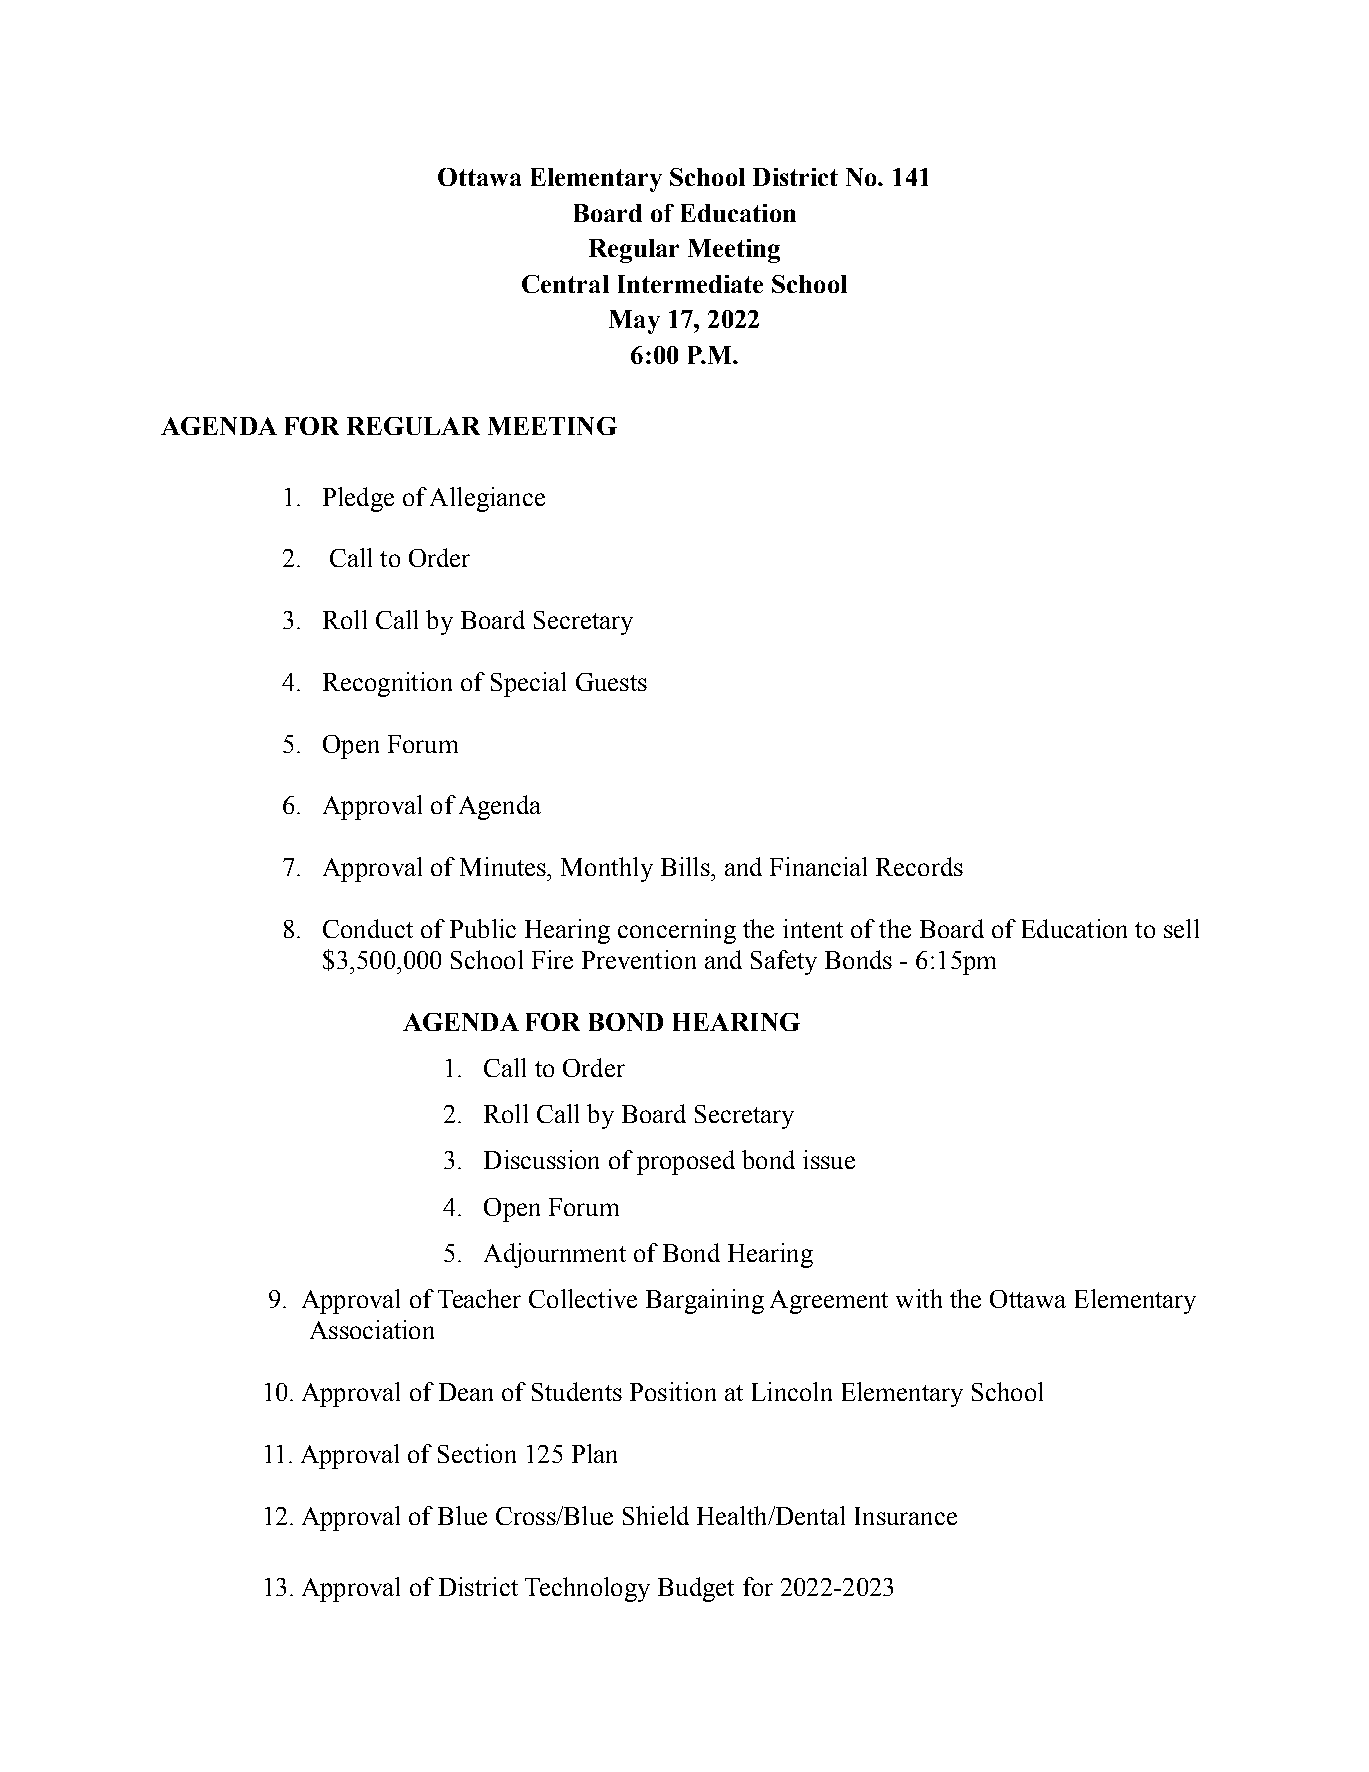 The width and height of the image is (1369, 1772). I want to click on Section, so click(477, 1453).
